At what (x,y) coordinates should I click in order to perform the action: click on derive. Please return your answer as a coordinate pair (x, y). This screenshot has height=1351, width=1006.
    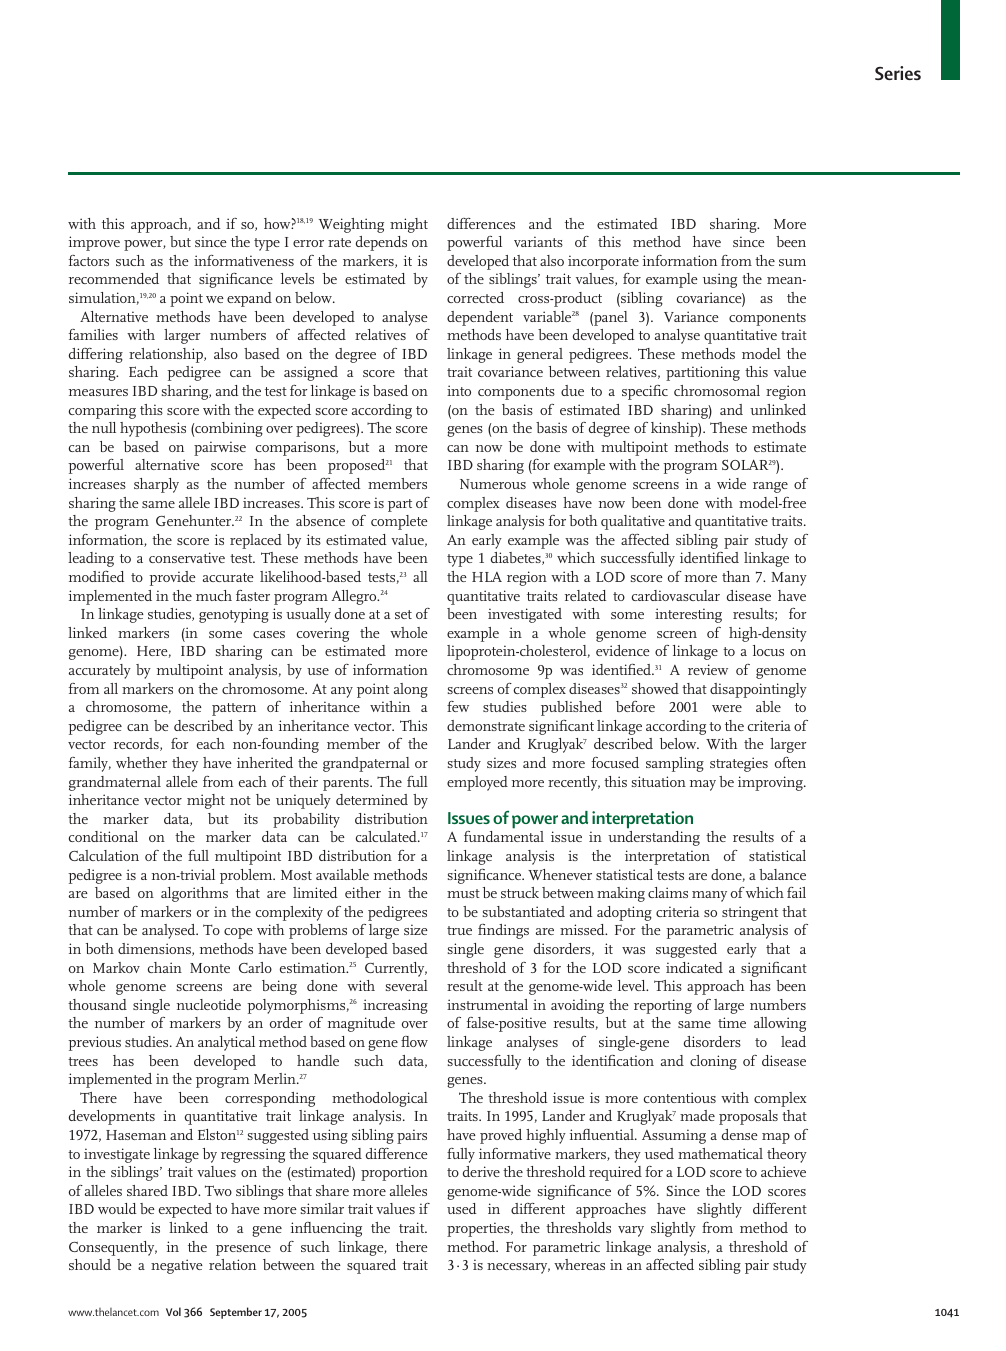
    Looking at the image, I should click on (481, 1171).
